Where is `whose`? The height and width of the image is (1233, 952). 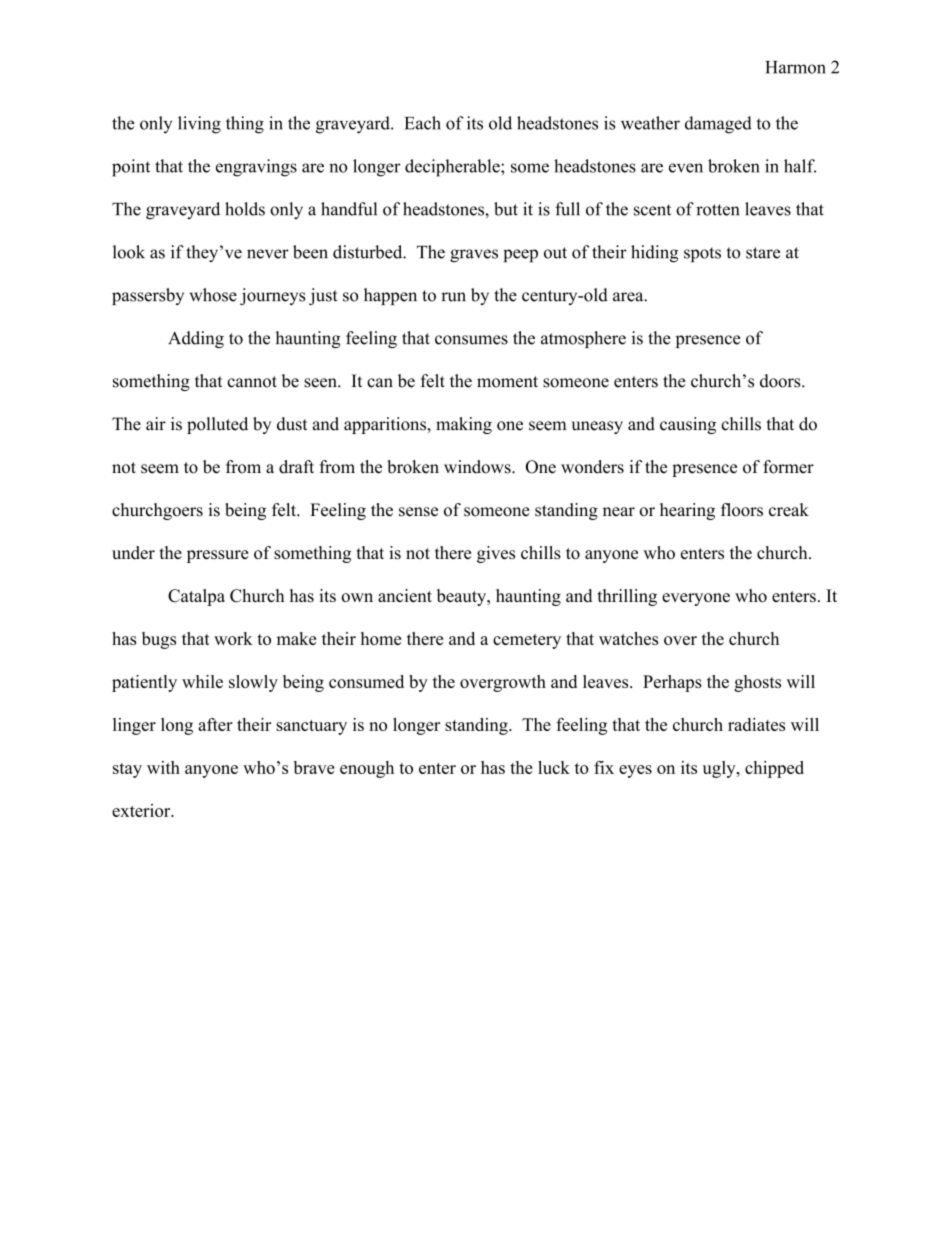
whose is located at coordinates (213, 295).
